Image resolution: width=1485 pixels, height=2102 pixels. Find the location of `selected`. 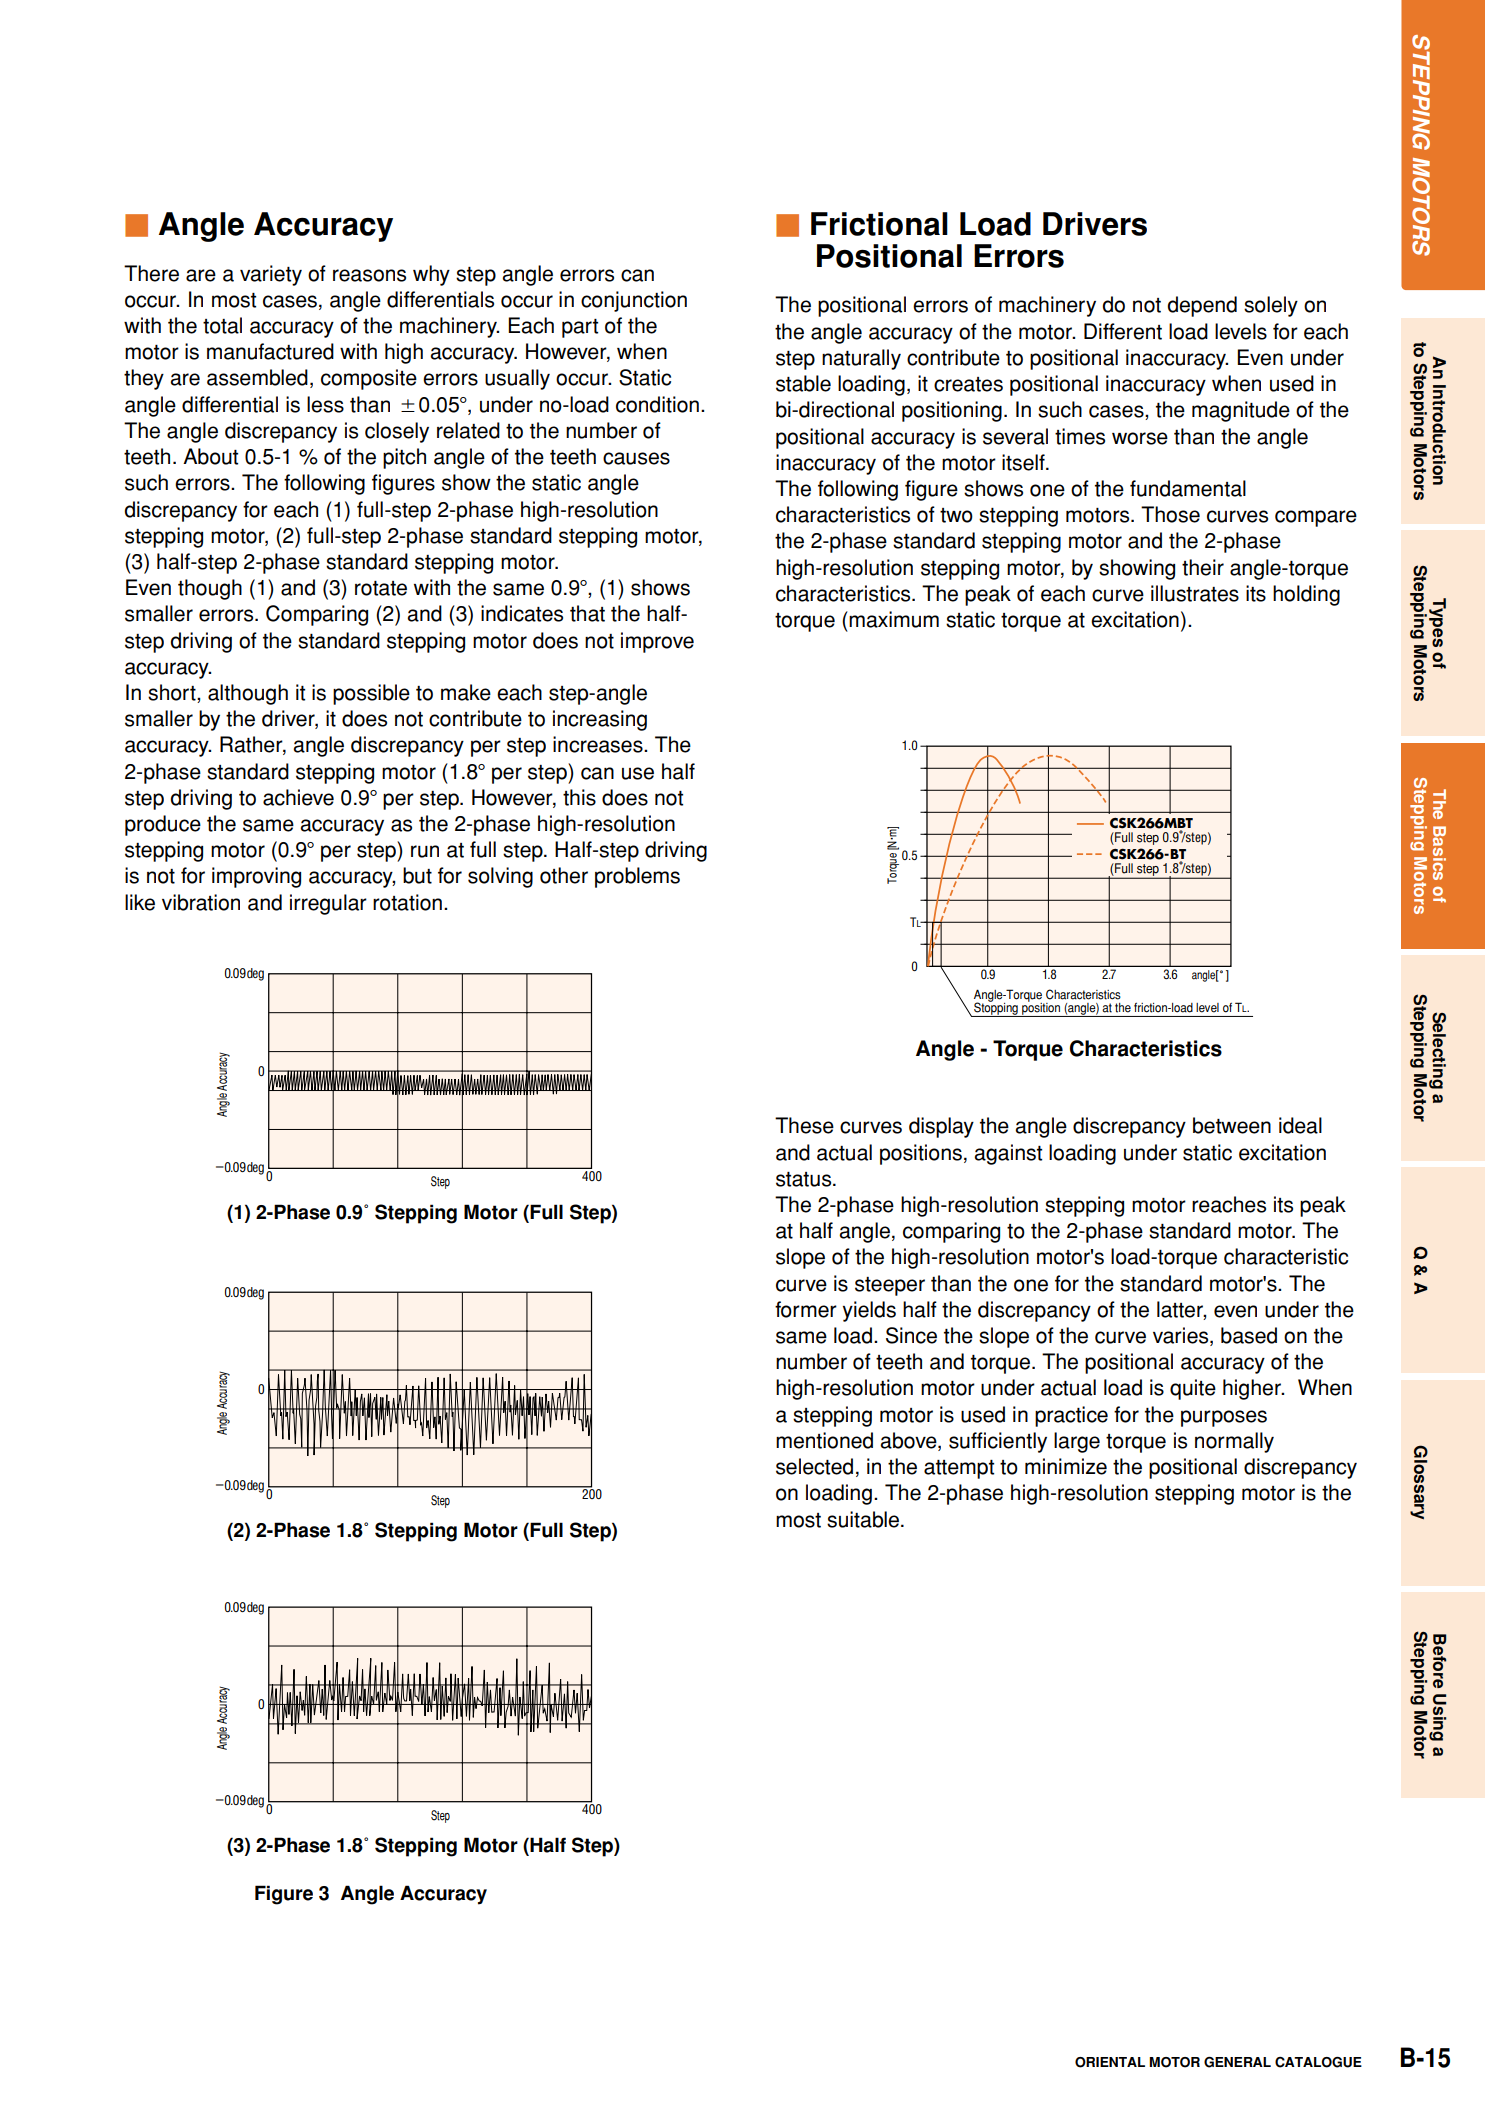

selected is located at coordinates (814, 1466).
